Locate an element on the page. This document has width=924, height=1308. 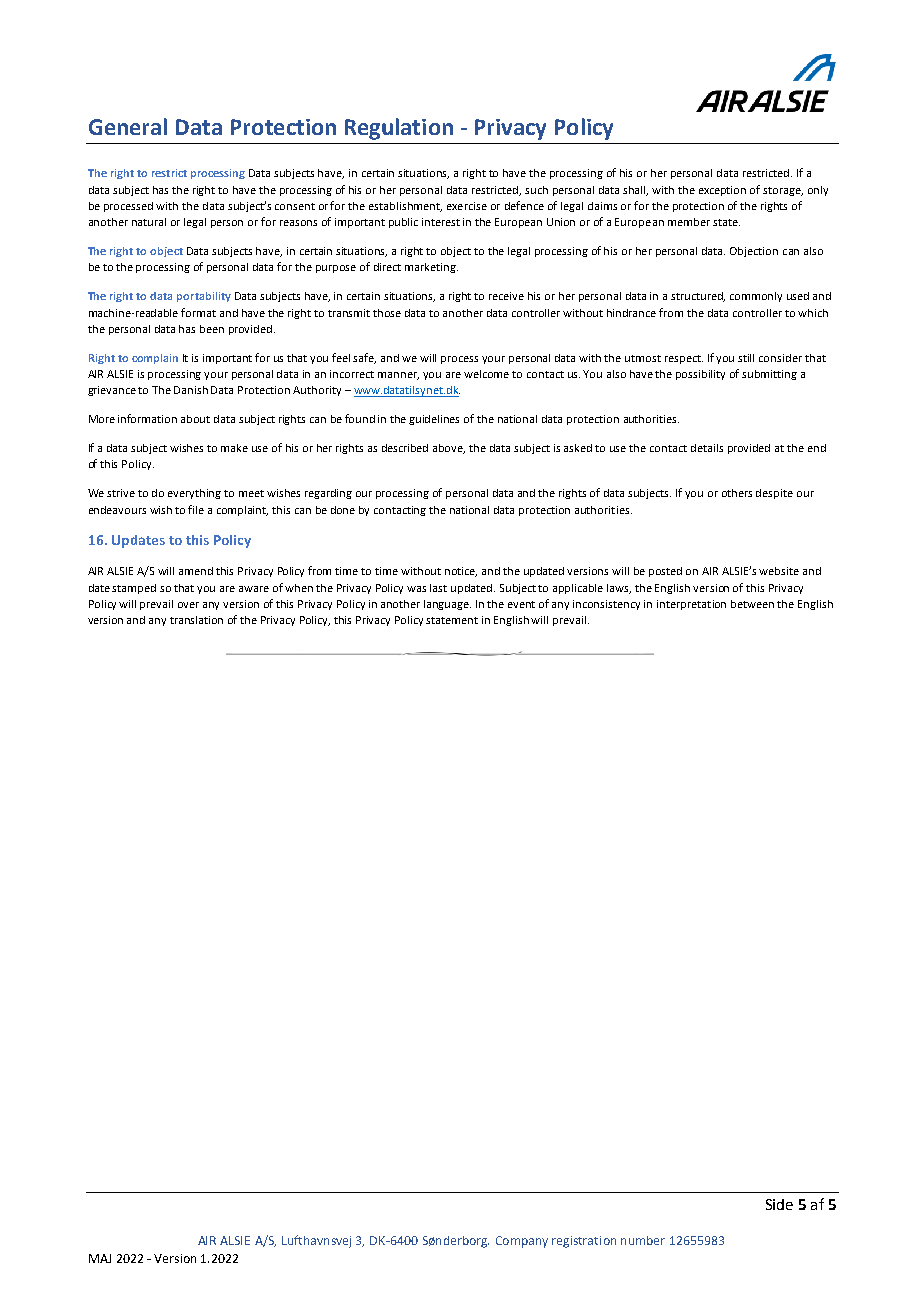
others is located at coordinates (737, 493).
